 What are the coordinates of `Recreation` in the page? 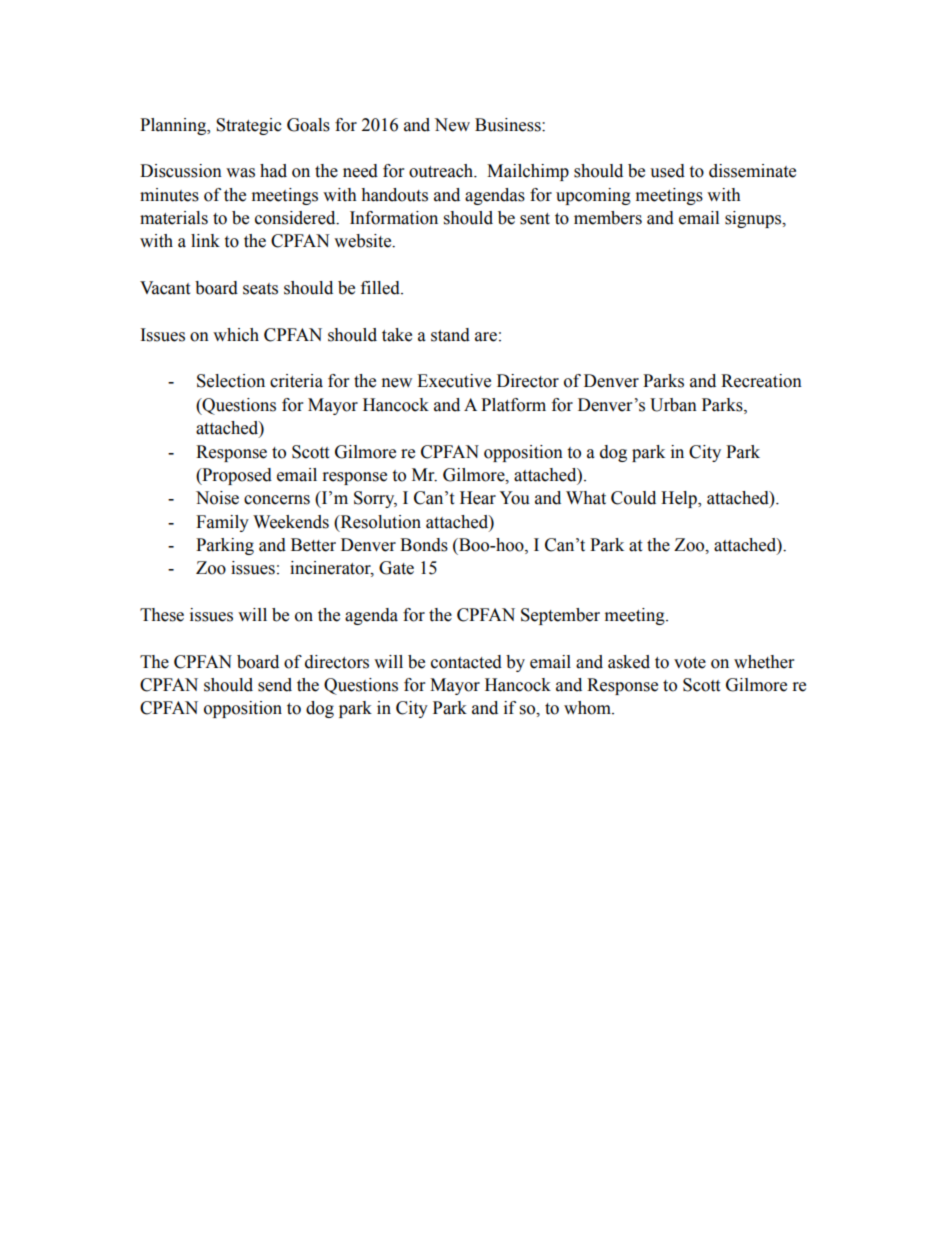 It's located at (761, 381).
